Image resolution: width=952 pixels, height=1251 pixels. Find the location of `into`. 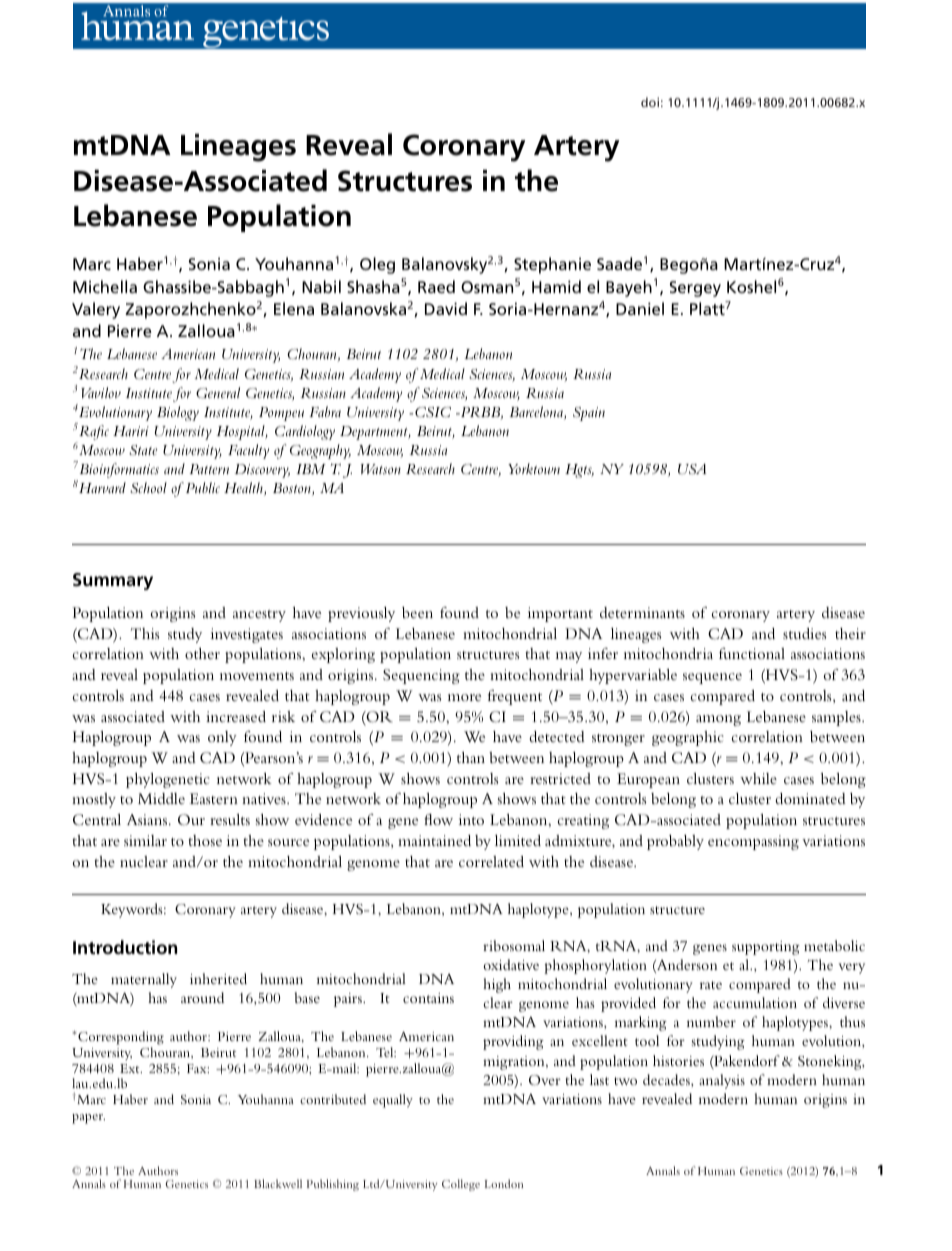

into is located at coordinates (471, 819).
